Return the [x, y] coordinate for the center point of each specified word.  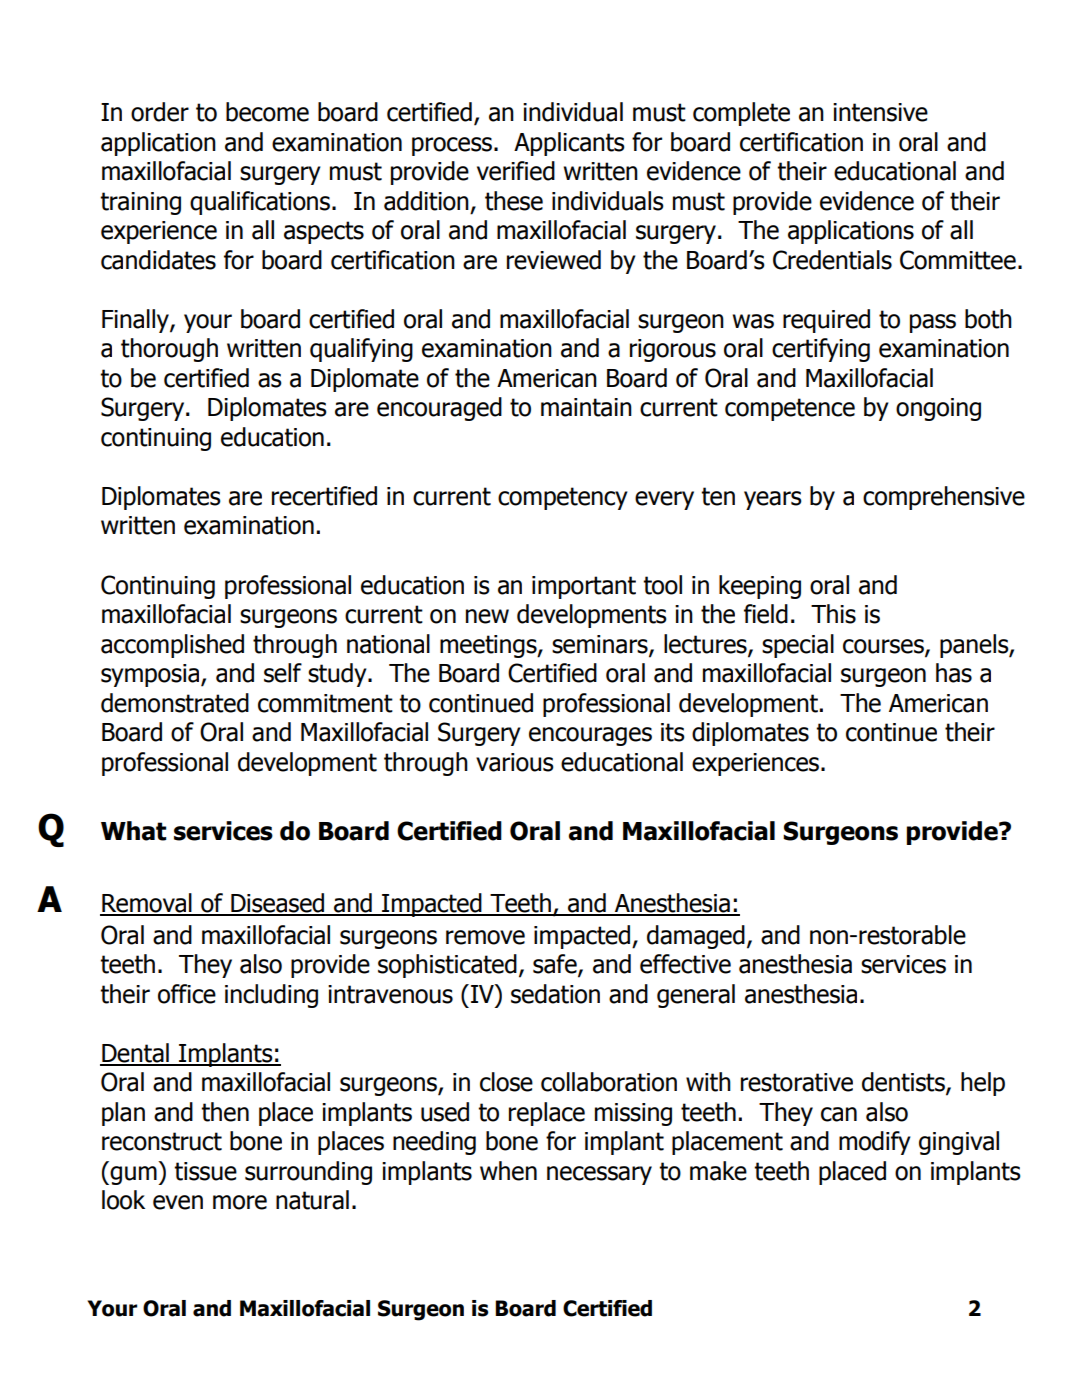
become [267, 112]
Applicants [569, 144]
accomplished [172, 646]
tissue [205, 1171]
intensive [880, 112]
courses [884, 647]
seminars [601, 645]
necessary [599, 1175]
